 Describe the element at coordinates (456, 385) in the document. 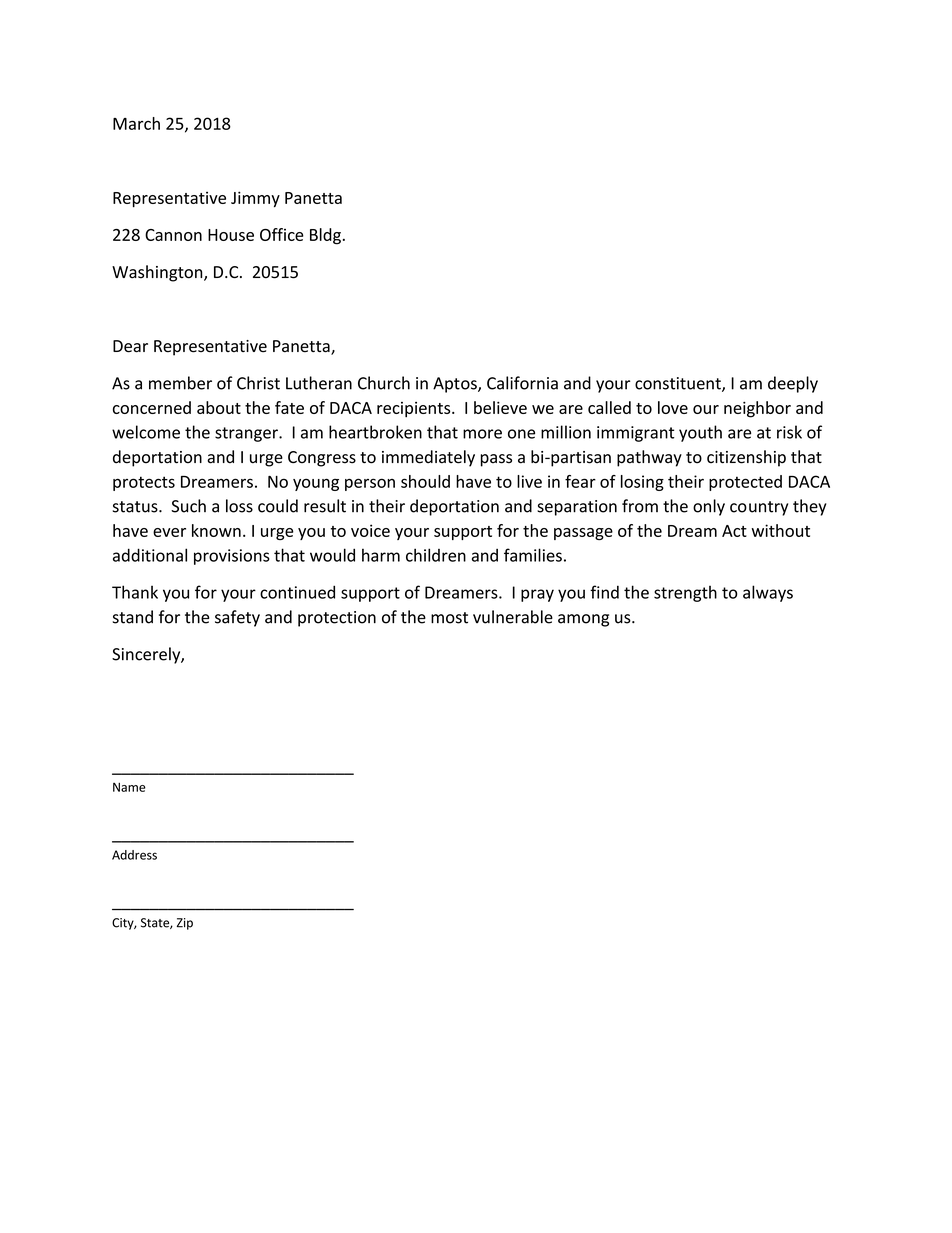

I see `Aptos` at that location.
